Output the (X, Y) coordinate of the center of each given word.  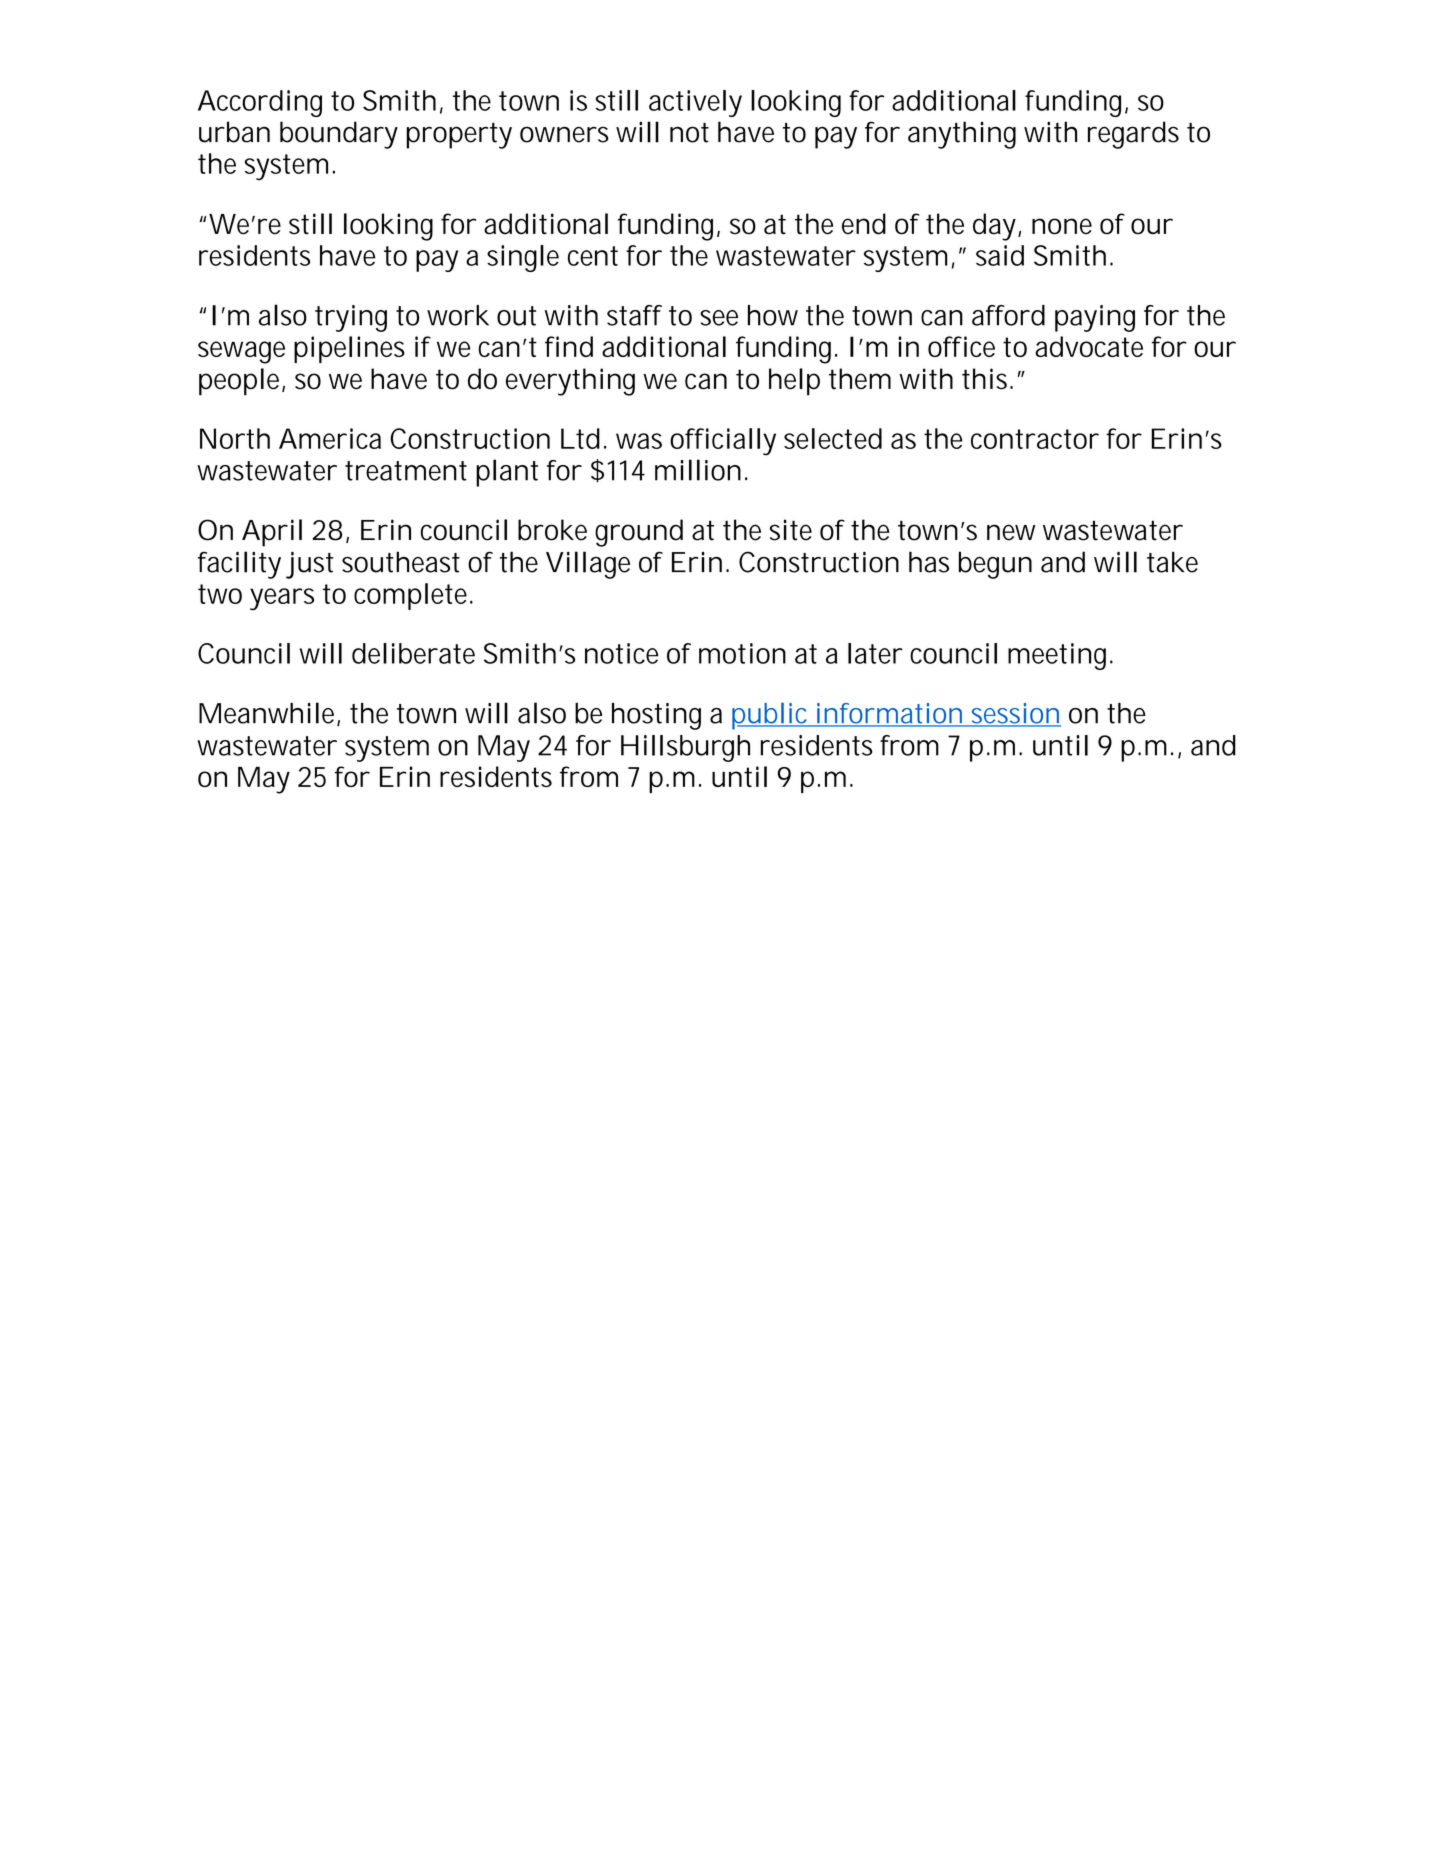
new (1011, 532)
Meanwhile (268, 714)
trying (351, 318)
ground (639, 533)
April (272, 533)
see (719, 318)
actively (695, 103)
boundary (339, 135)
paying (1095, 318)
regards (1133, 135)
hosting (656, 716)
